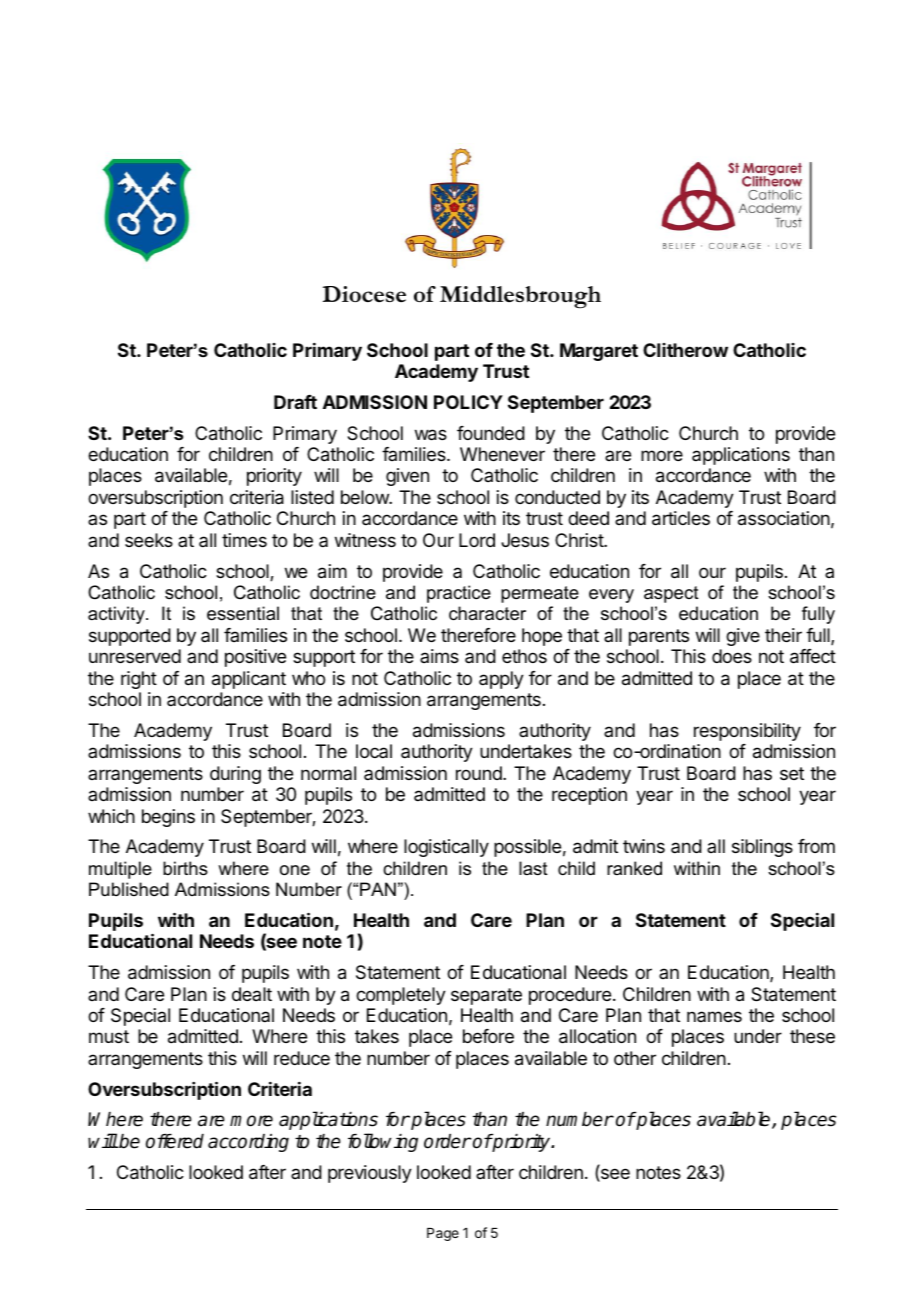 The height and width of the page is (1308, 924). Describe the element at coordinates (520, 297) in the page. I see `Middlesbrough` at that location.
